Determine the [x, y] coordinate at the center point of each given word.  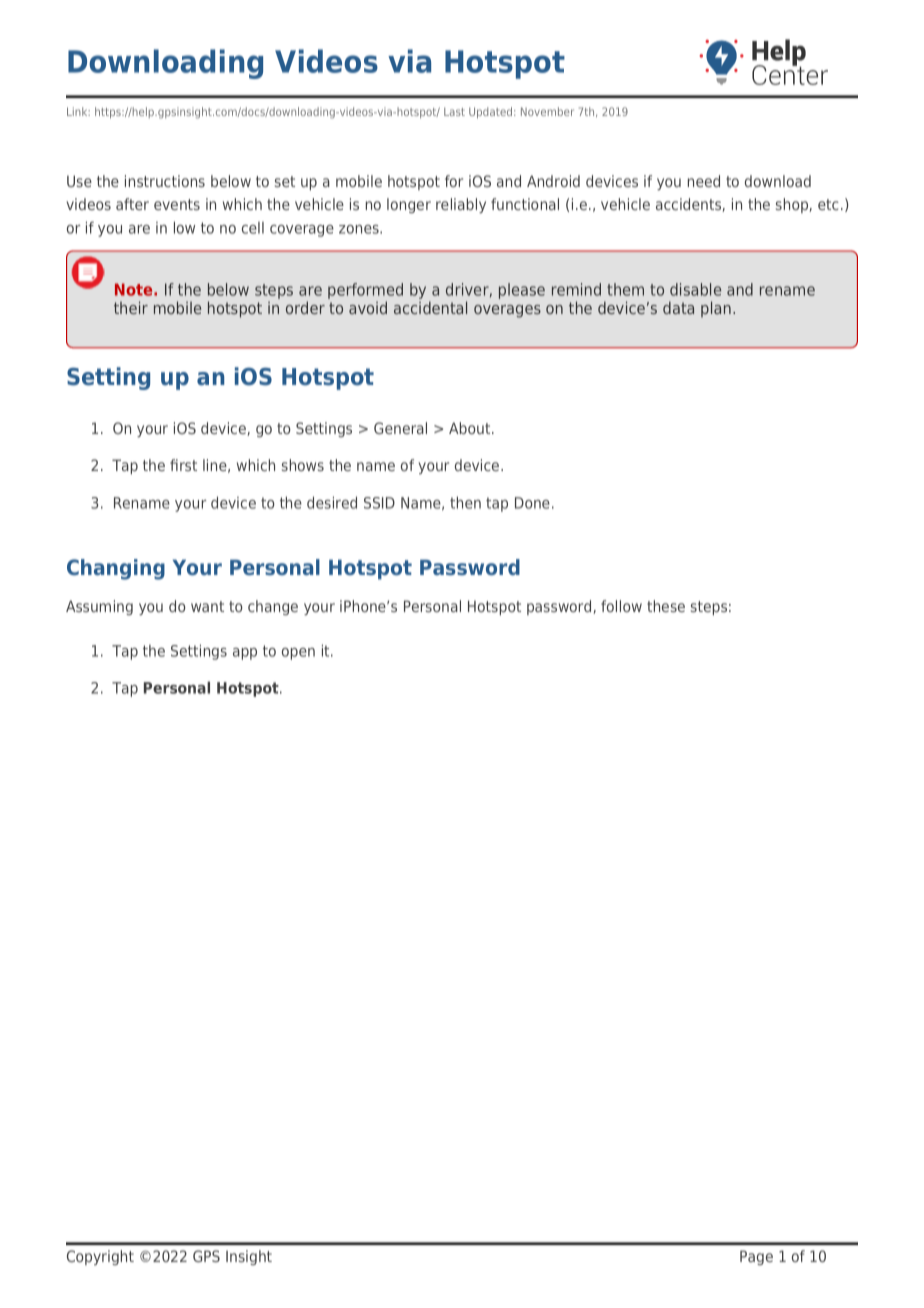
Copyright [100, 1257]
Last [454, 112]
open [298, 654]
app [245, 654]
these [666, 606]
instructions [165, 181]
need [704, 181]
